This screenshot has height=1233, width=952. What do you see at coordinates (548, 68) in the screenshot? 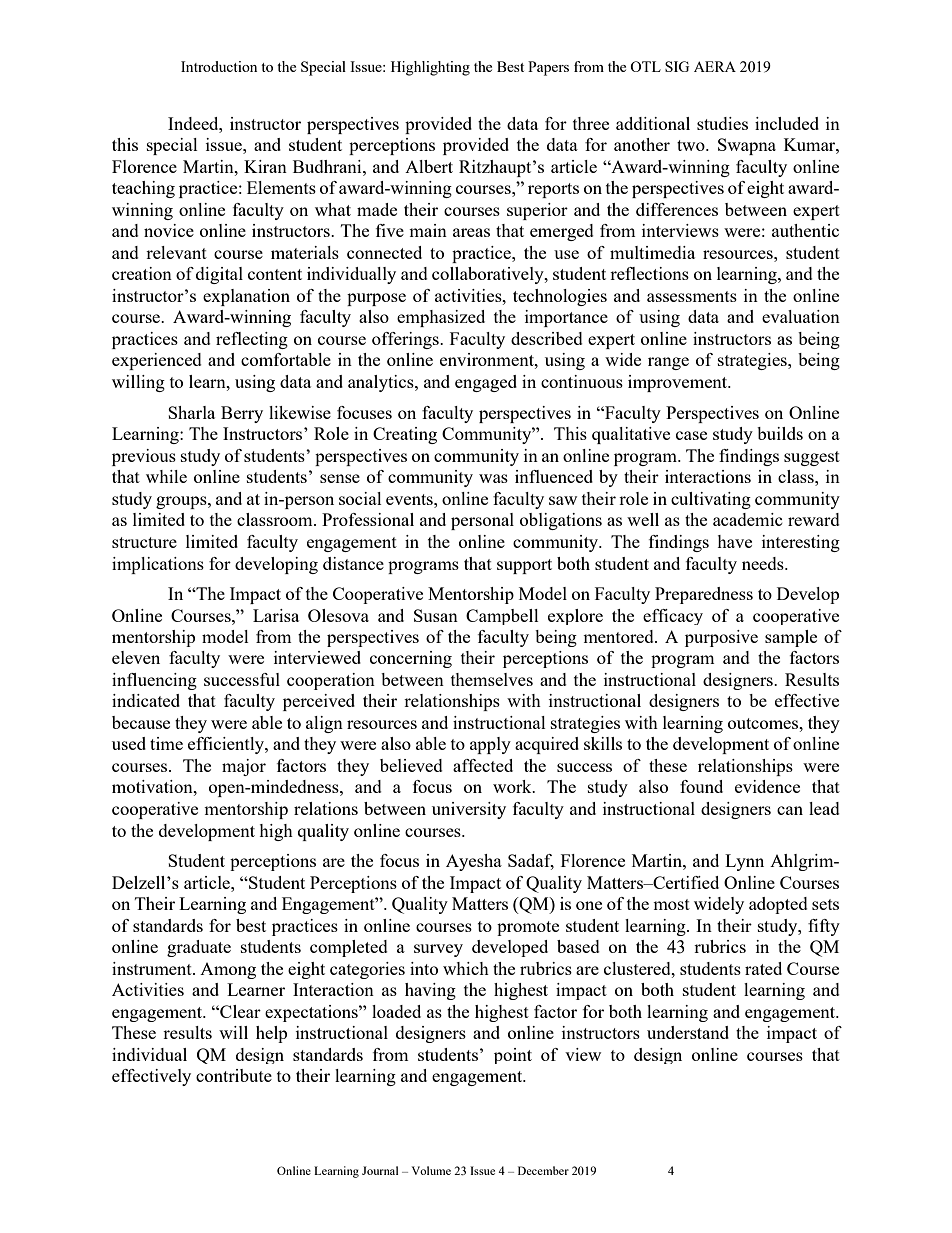
I see `Papers` at bounding box center [548, 68].
